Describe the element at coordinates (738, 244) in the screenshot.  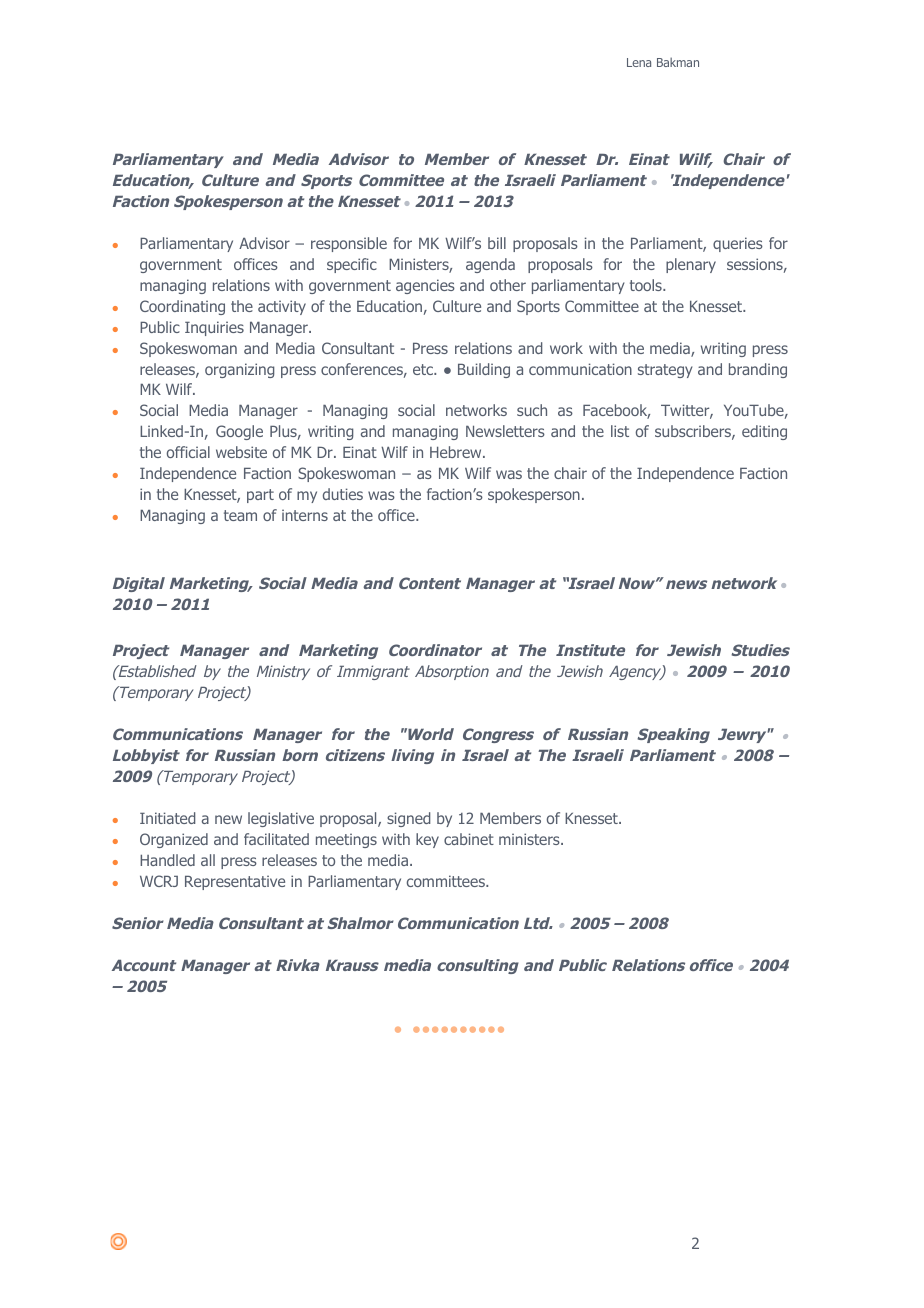
I see `queries` at that location.
